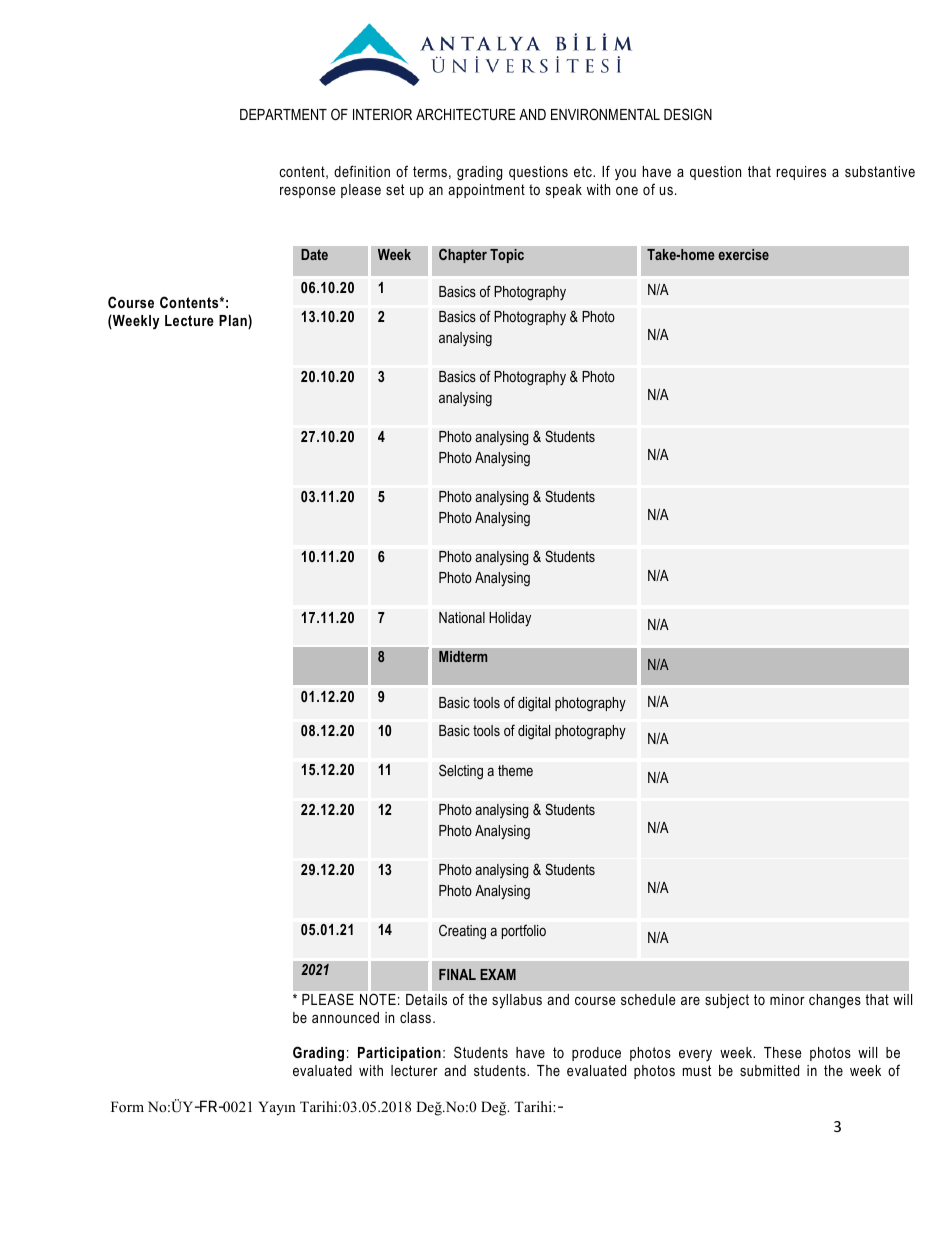  Describe the element at coordinates (510, 619) in the screenshot. I see `Holiday` at that location.
